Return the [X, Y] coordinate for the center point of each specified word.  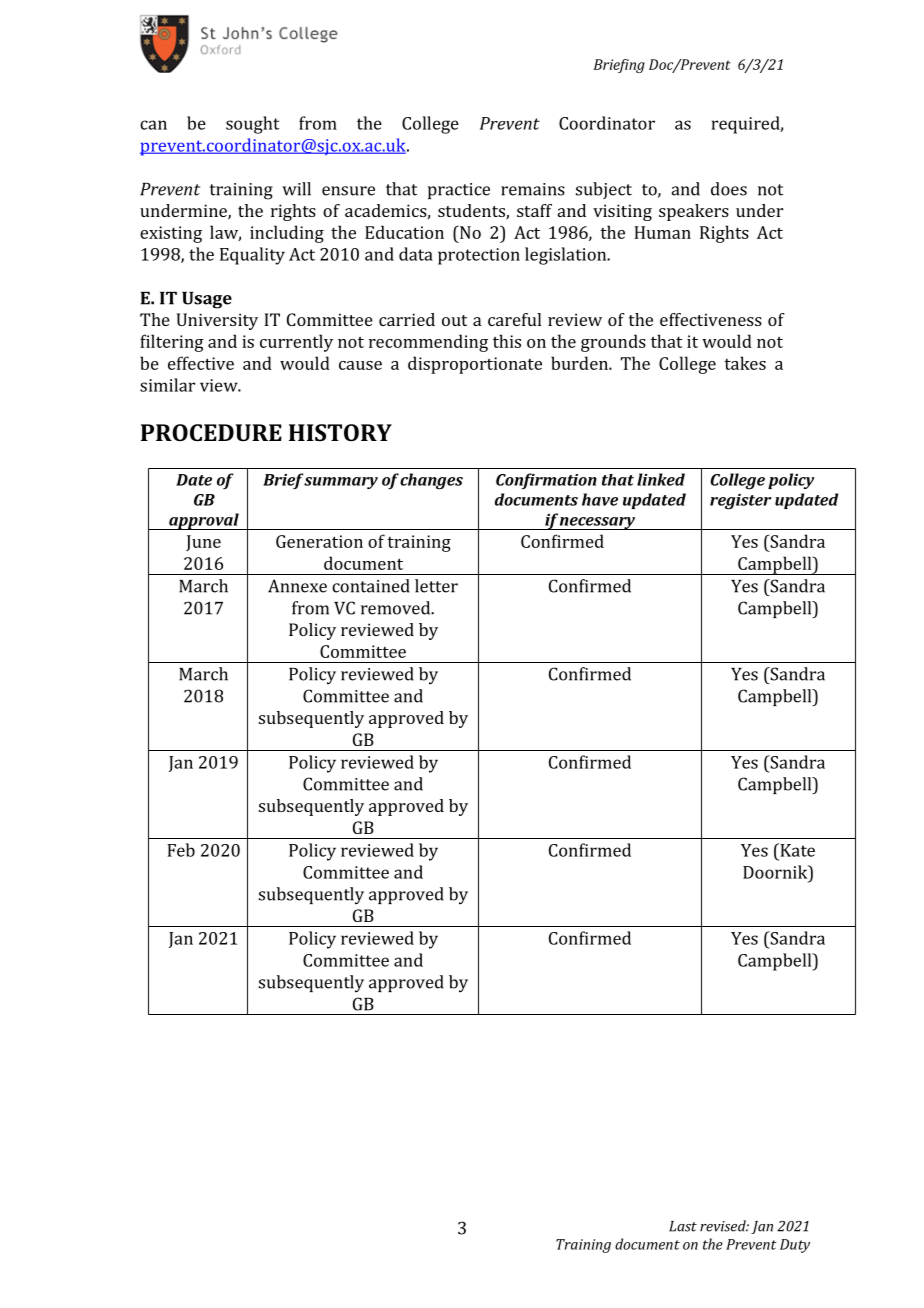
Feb [181, 850]
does [729, 189]
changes [431, 481]
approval [204, 521]
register [741, 502]
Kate [796, 850]
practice [459, 191]
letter [436, 586]
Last [683, 1226]
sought [252, 125]
